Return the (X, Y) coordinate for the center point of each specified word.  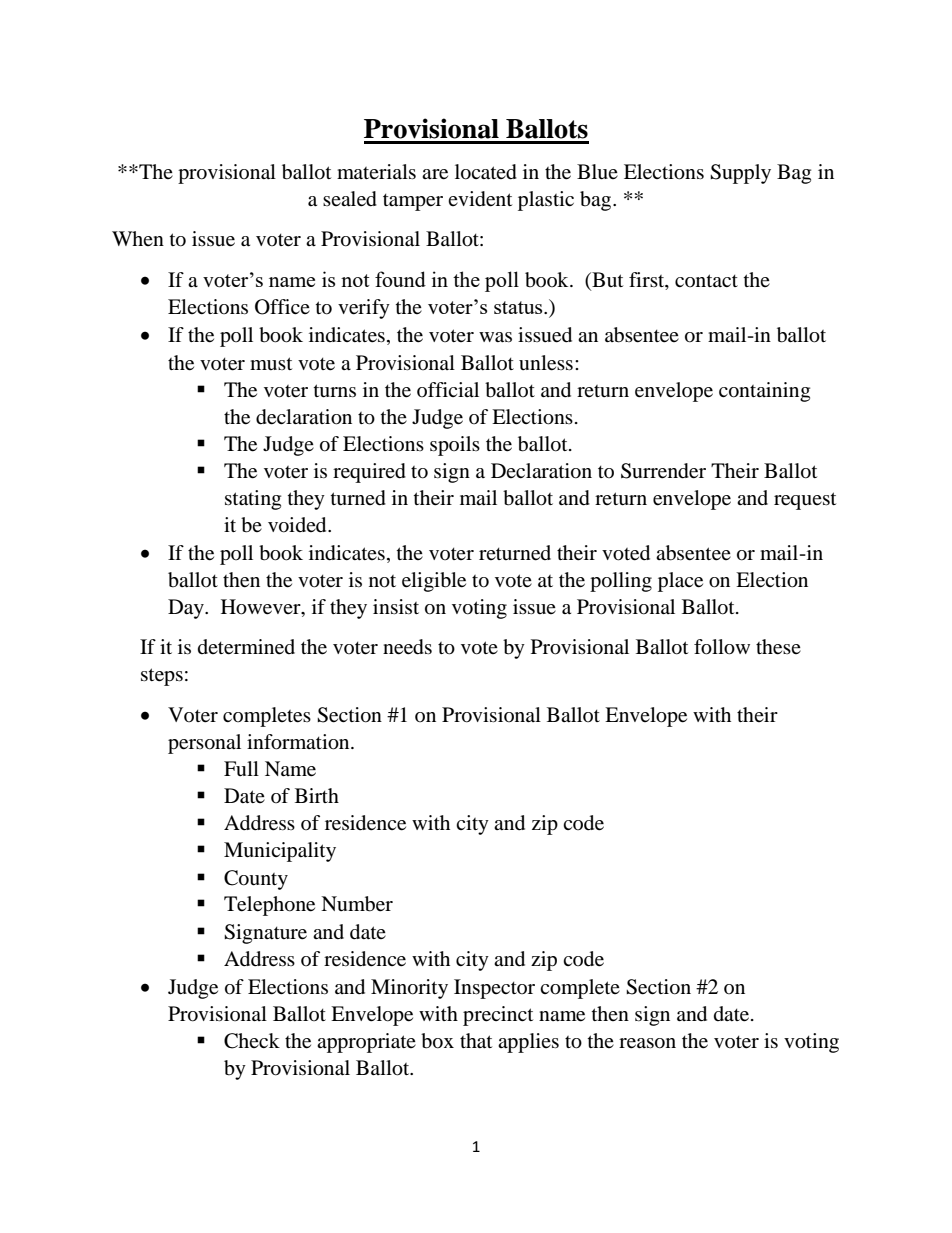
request (805, 501)
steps (162, 677)
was (495, 337)
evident (480, 199)
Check (252, 1041)
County (256, 880)
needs (407, 647)
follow (722, 647)
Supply (740, 174)
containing (764, 392)
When (138, 238)
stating (253, 500)
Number (357, 904)
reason (647, 1043)
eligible (434, 582)
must (271, 363)
